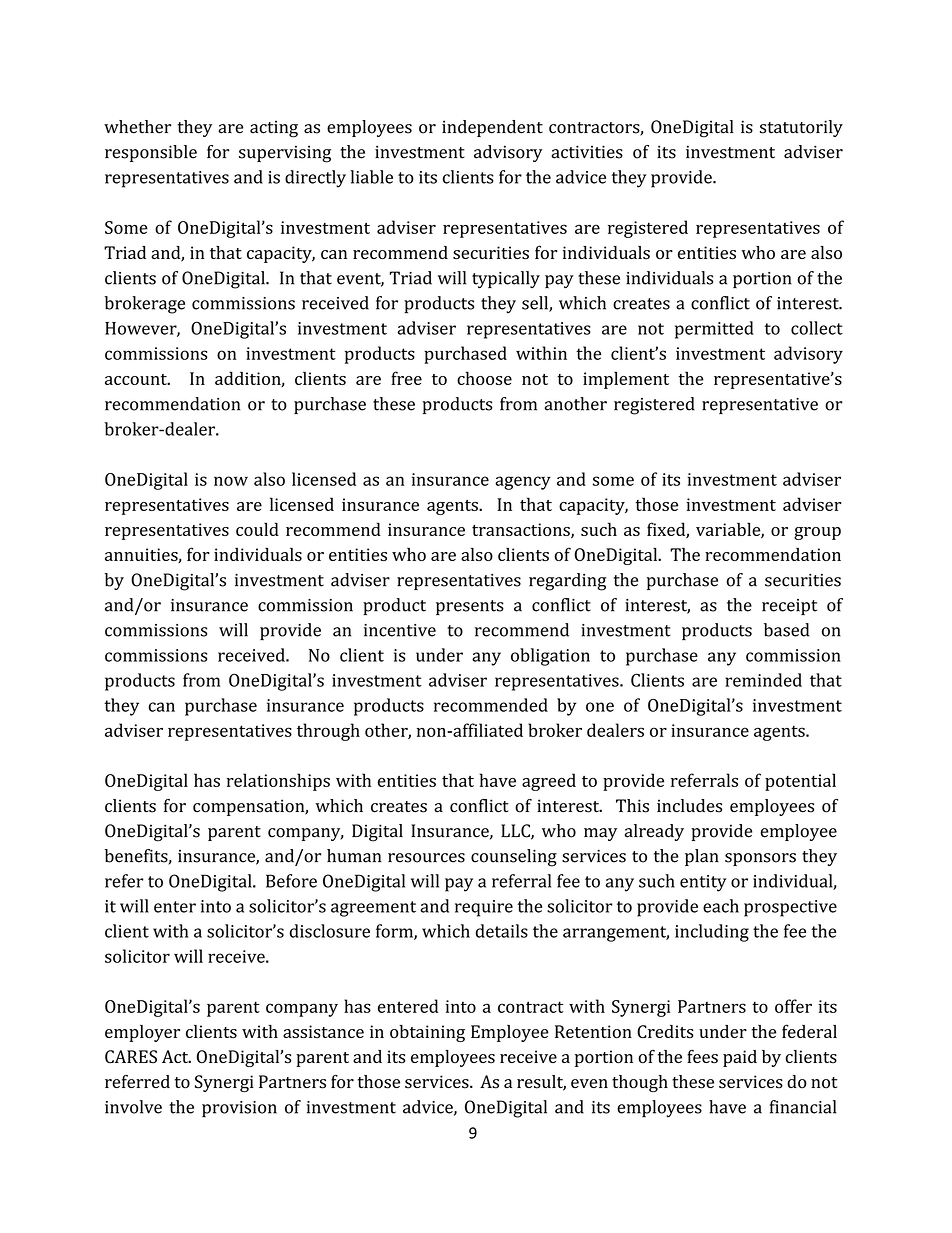  What do you see at coordinates (801, 128) in the screenshot?
I see `statutorily` at bounding box center [801, 128].
